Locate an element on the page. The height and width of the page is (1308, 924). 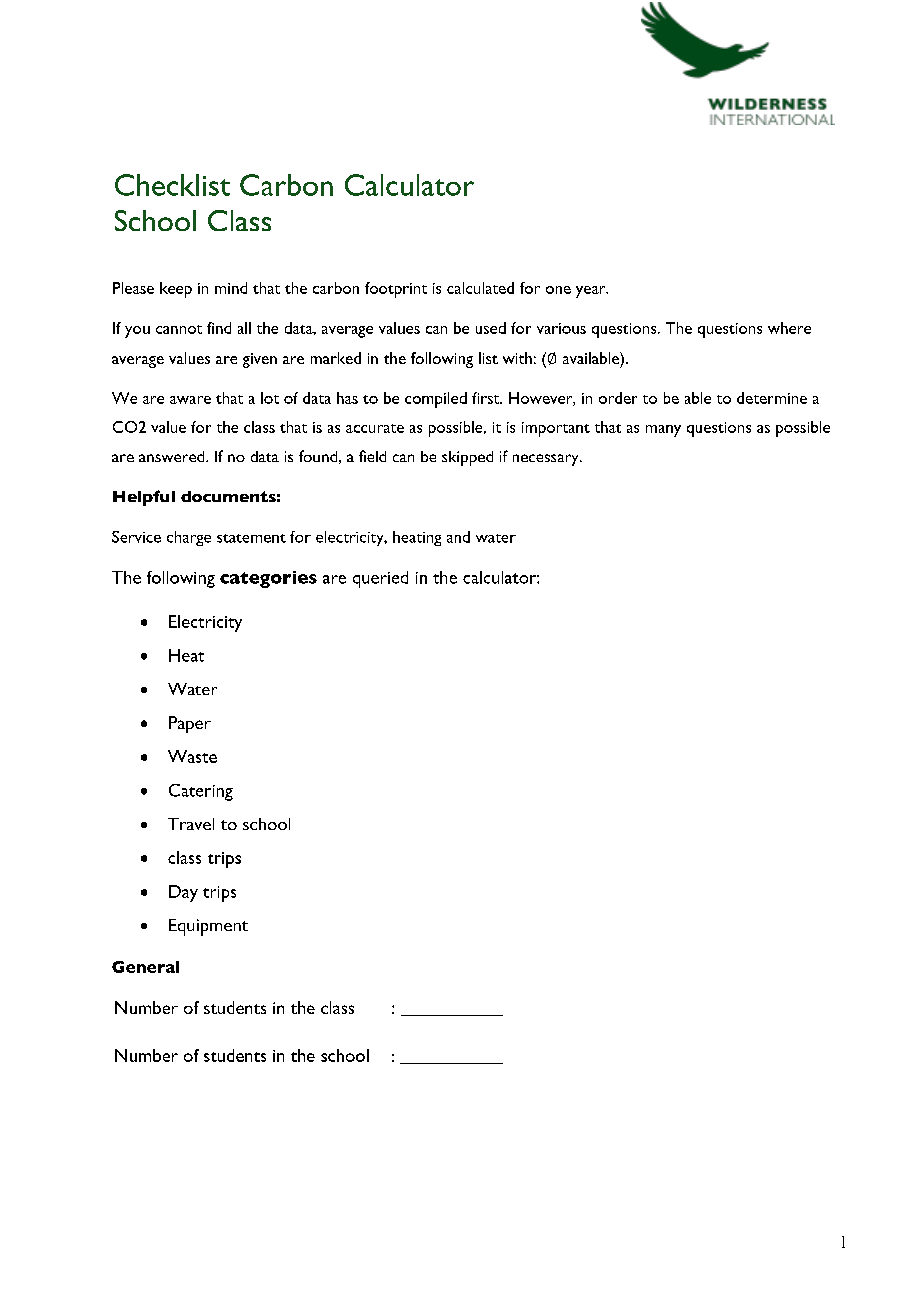
answered is located at coordinates (173, 456).
